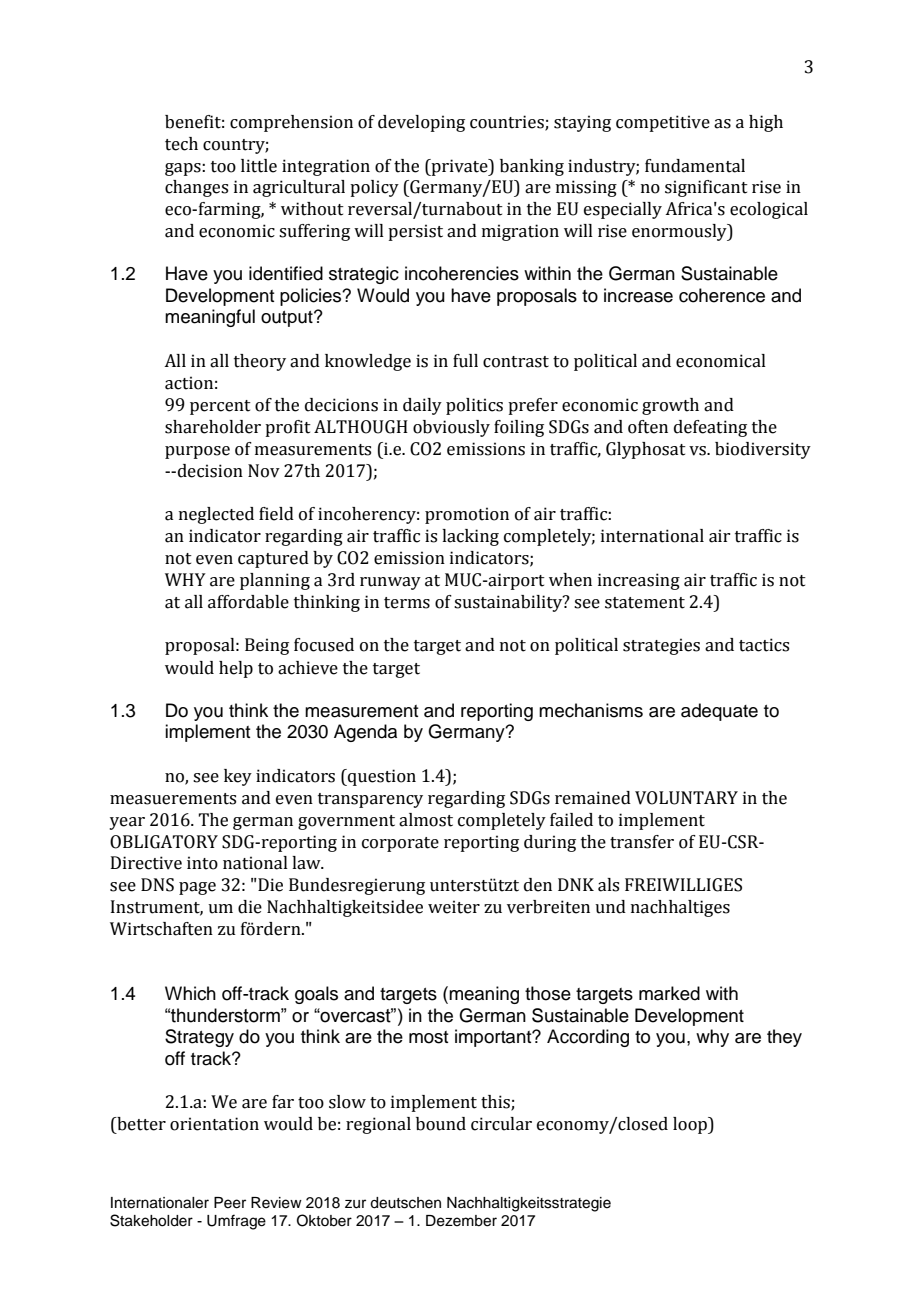  I want to click on private, so click(459, 167).
